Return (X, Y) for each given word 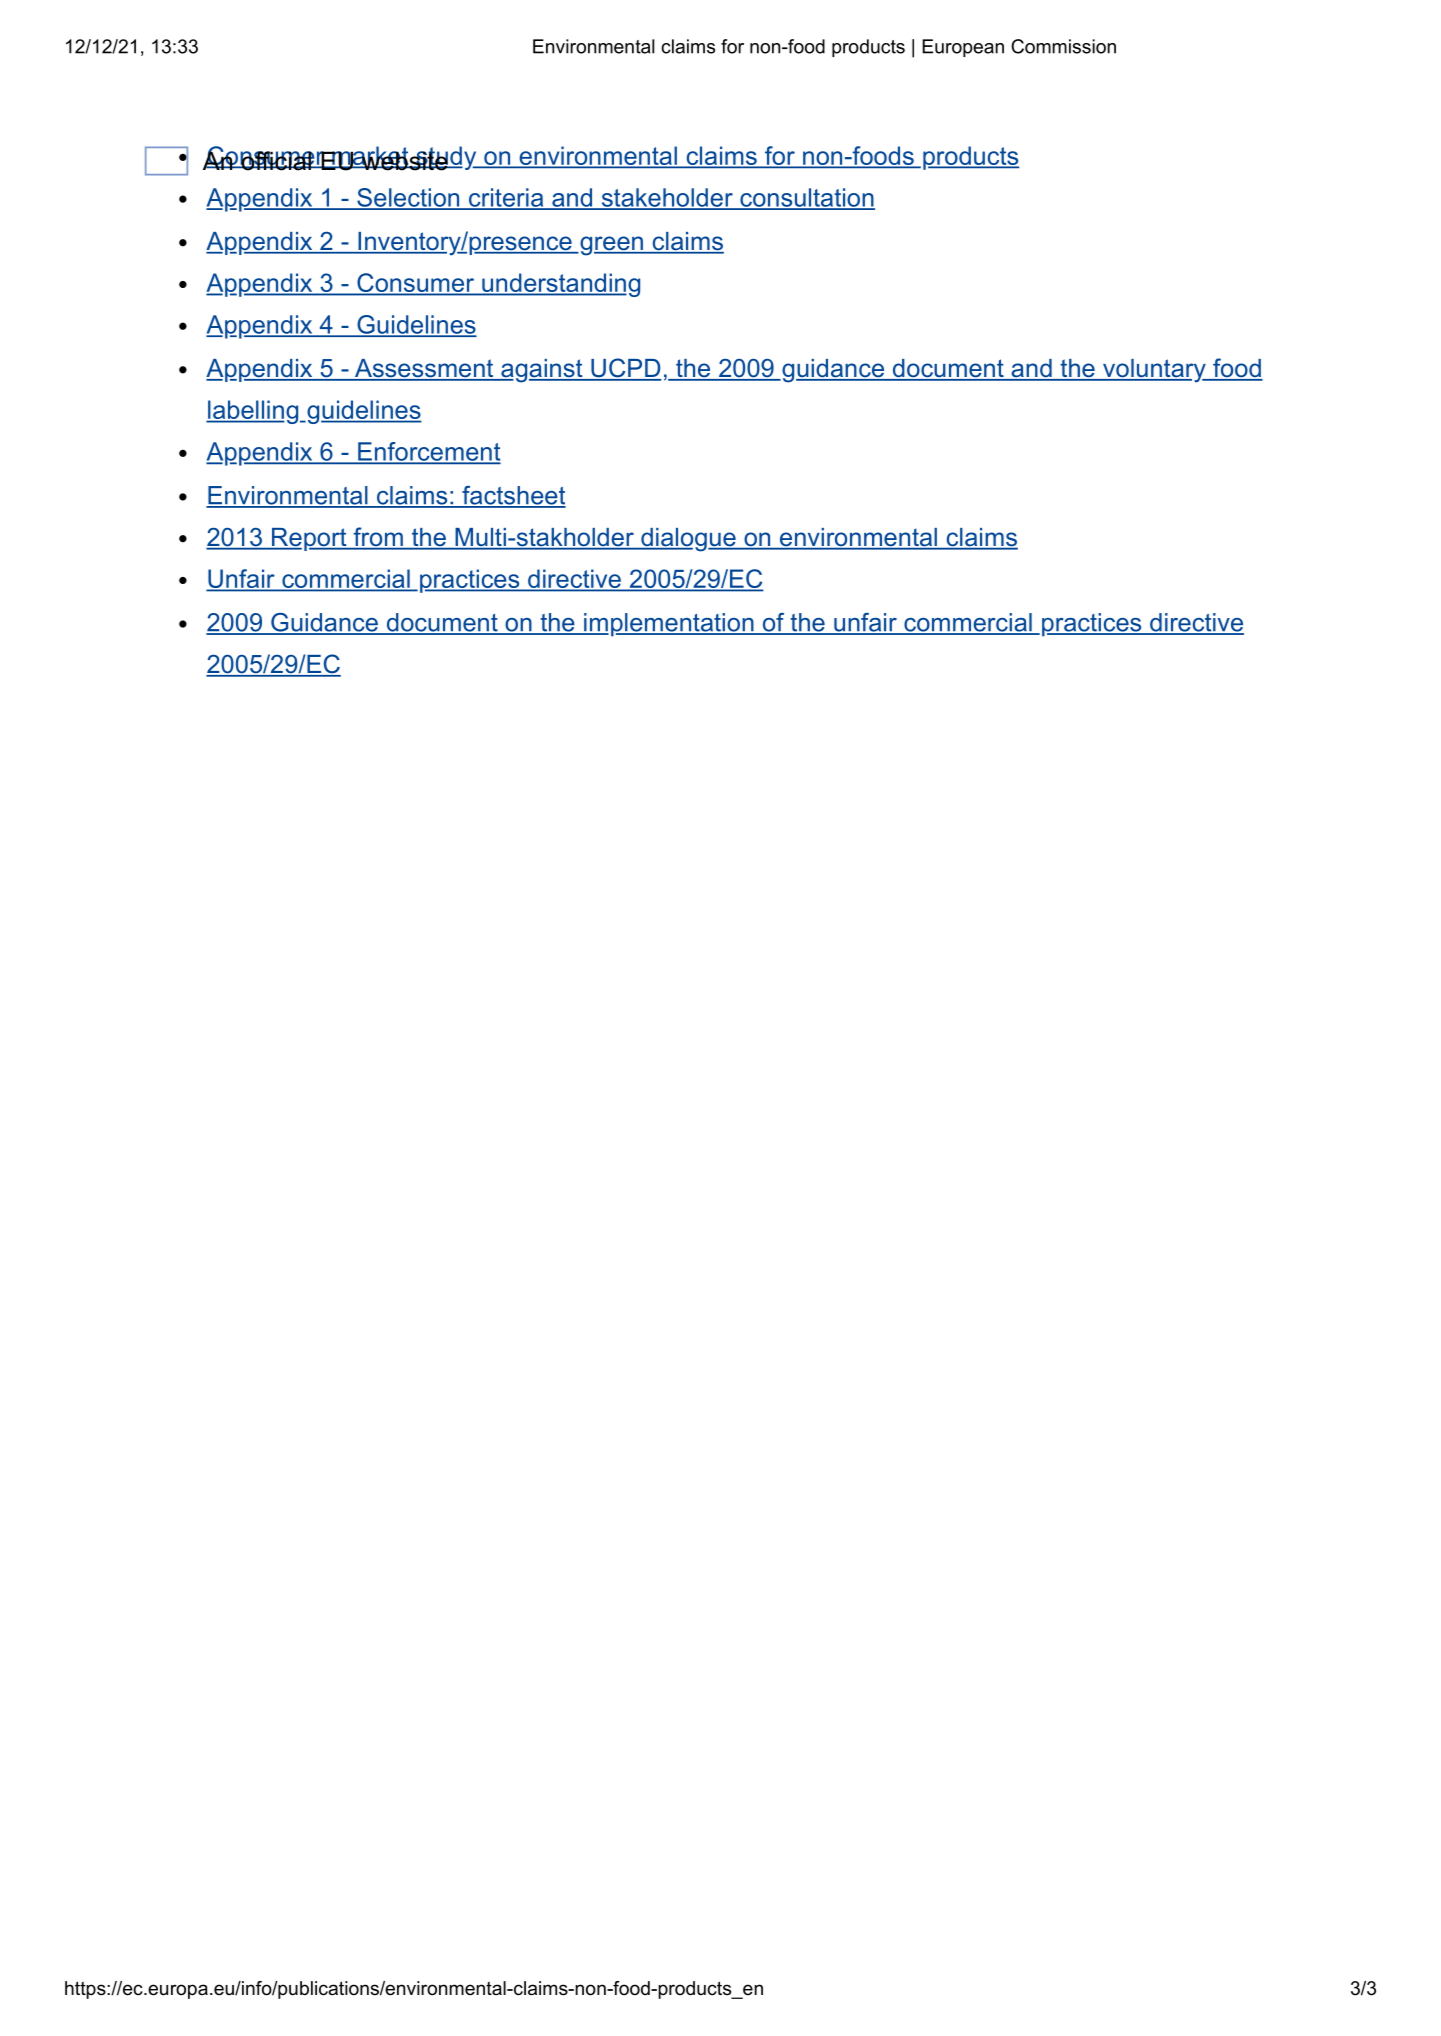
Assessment (424, 369)
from (378, 538)
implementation (668, 625)
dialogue (688, 540)
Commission (1063, 46)
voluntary (1154, 371)
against (542, 371)
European (963, 48)
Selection (408, 198)
